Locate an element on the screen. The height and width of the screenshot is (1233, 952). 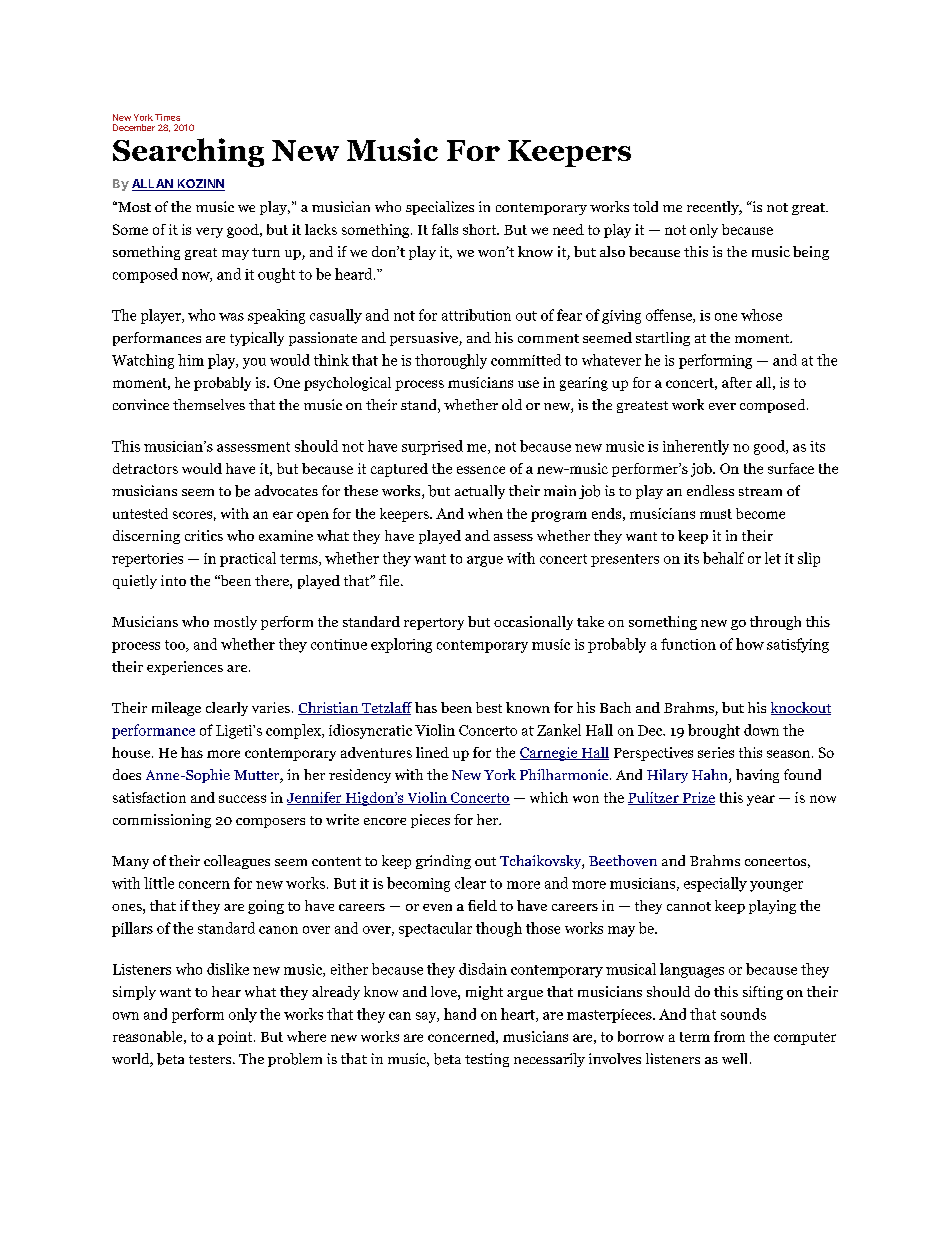
thoroughly is located at coordinates (451, 361).
